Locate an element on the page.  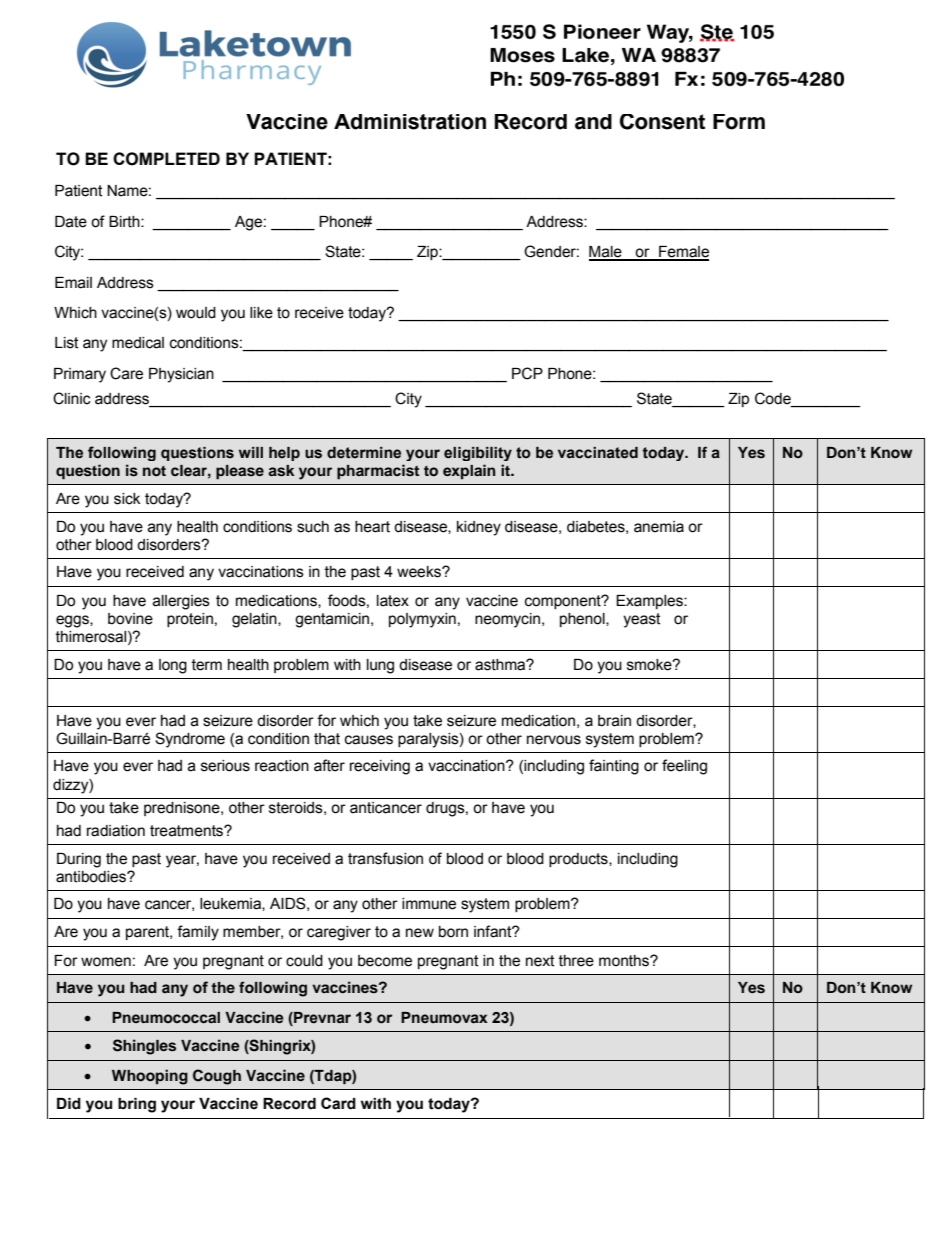
heart is located at coordinates (372, 527).
